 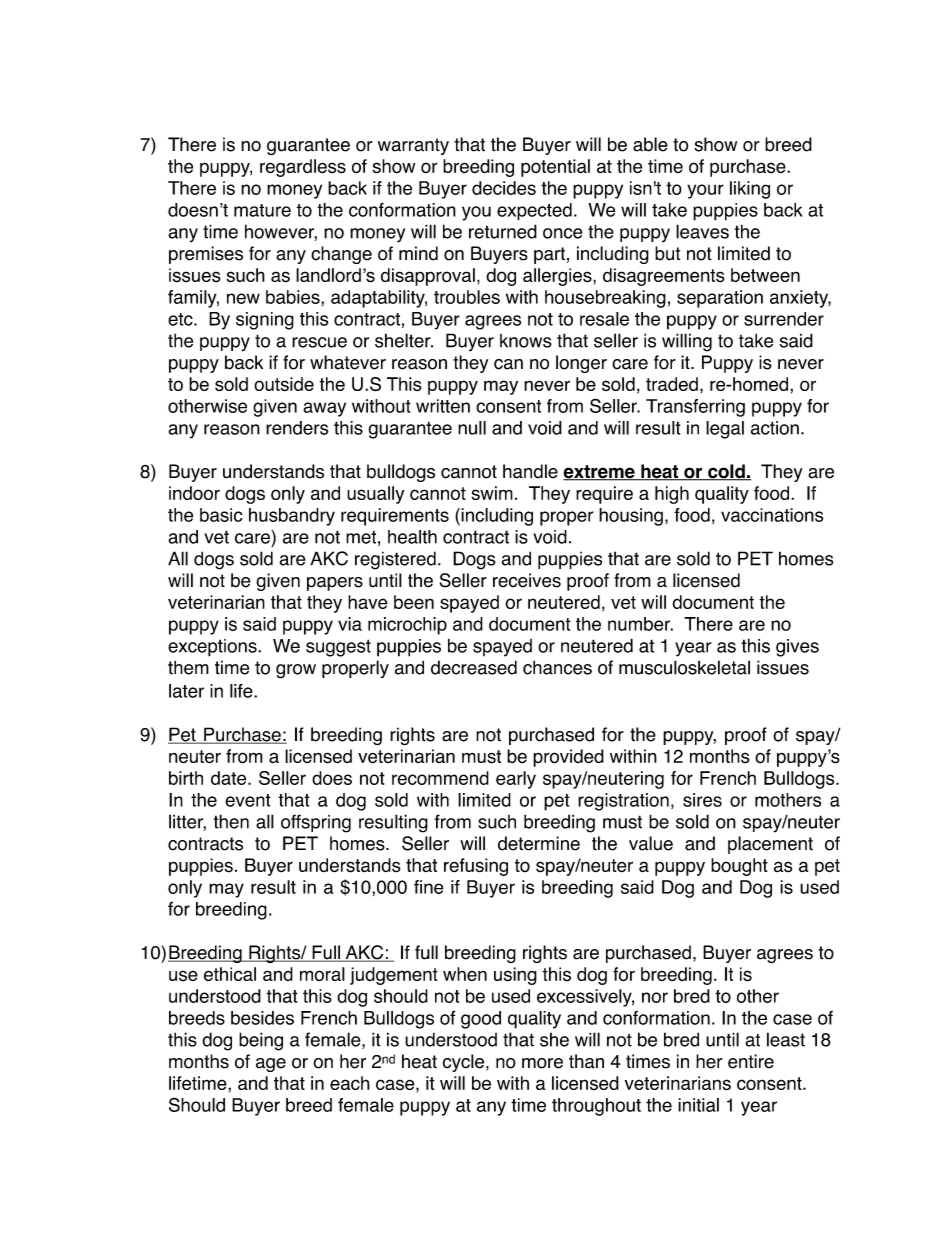 I want to click on decreased, so click(x=474, y=667).
